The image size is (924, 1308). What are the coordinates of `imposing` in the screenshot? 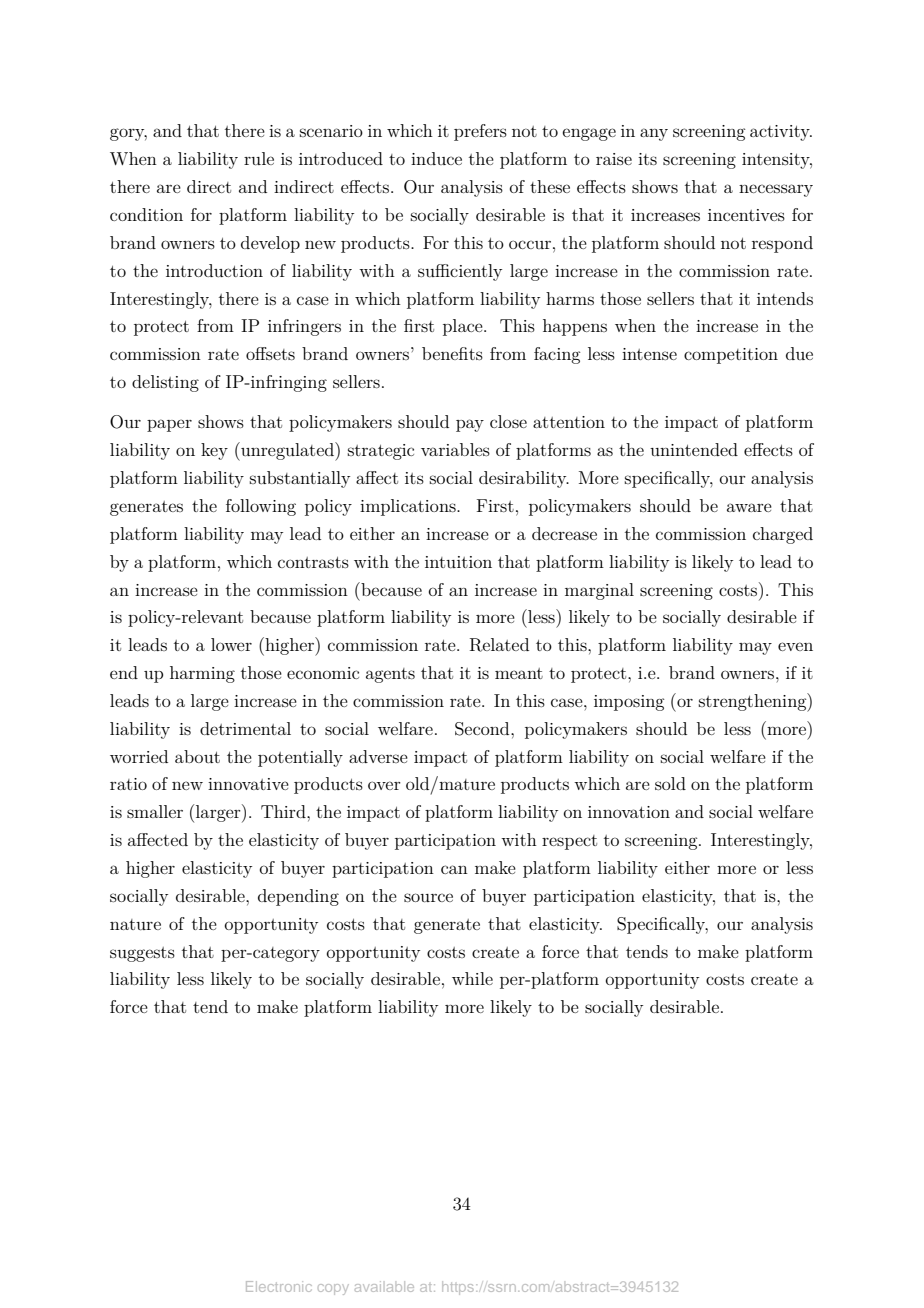 It's located at (629, 703).
